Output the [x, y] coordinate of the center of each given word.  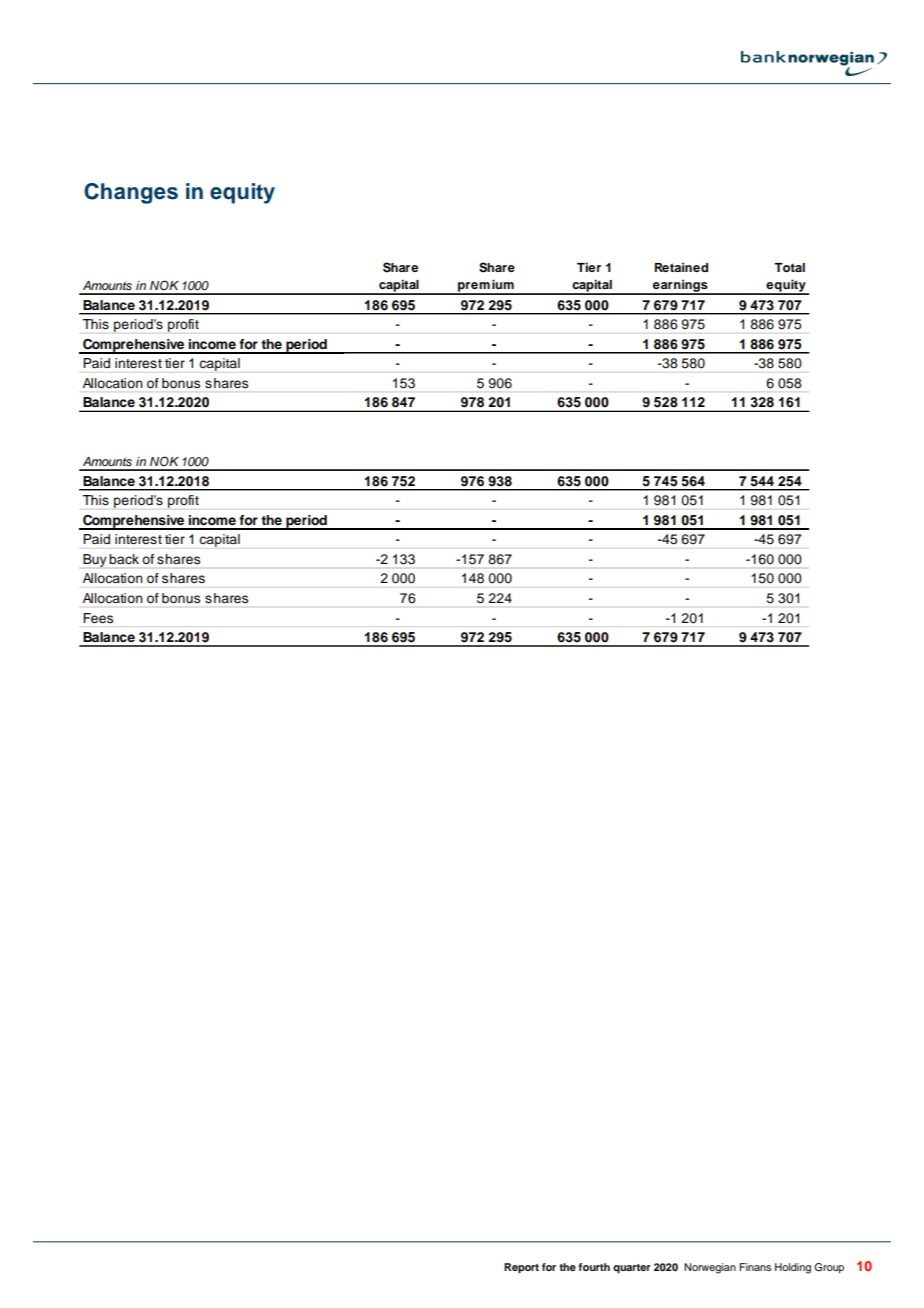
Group [829, 1268]
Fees [98, 618]
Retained [681, 267]
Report [521, 1268]
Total [789, 267]
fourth [594, 1267]
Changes [131, 193]
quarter [632, 1269]
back [124, 559]
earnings [680, 287]
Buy [95, 560]
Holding [793, 1268]
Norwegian [710, 1268]
